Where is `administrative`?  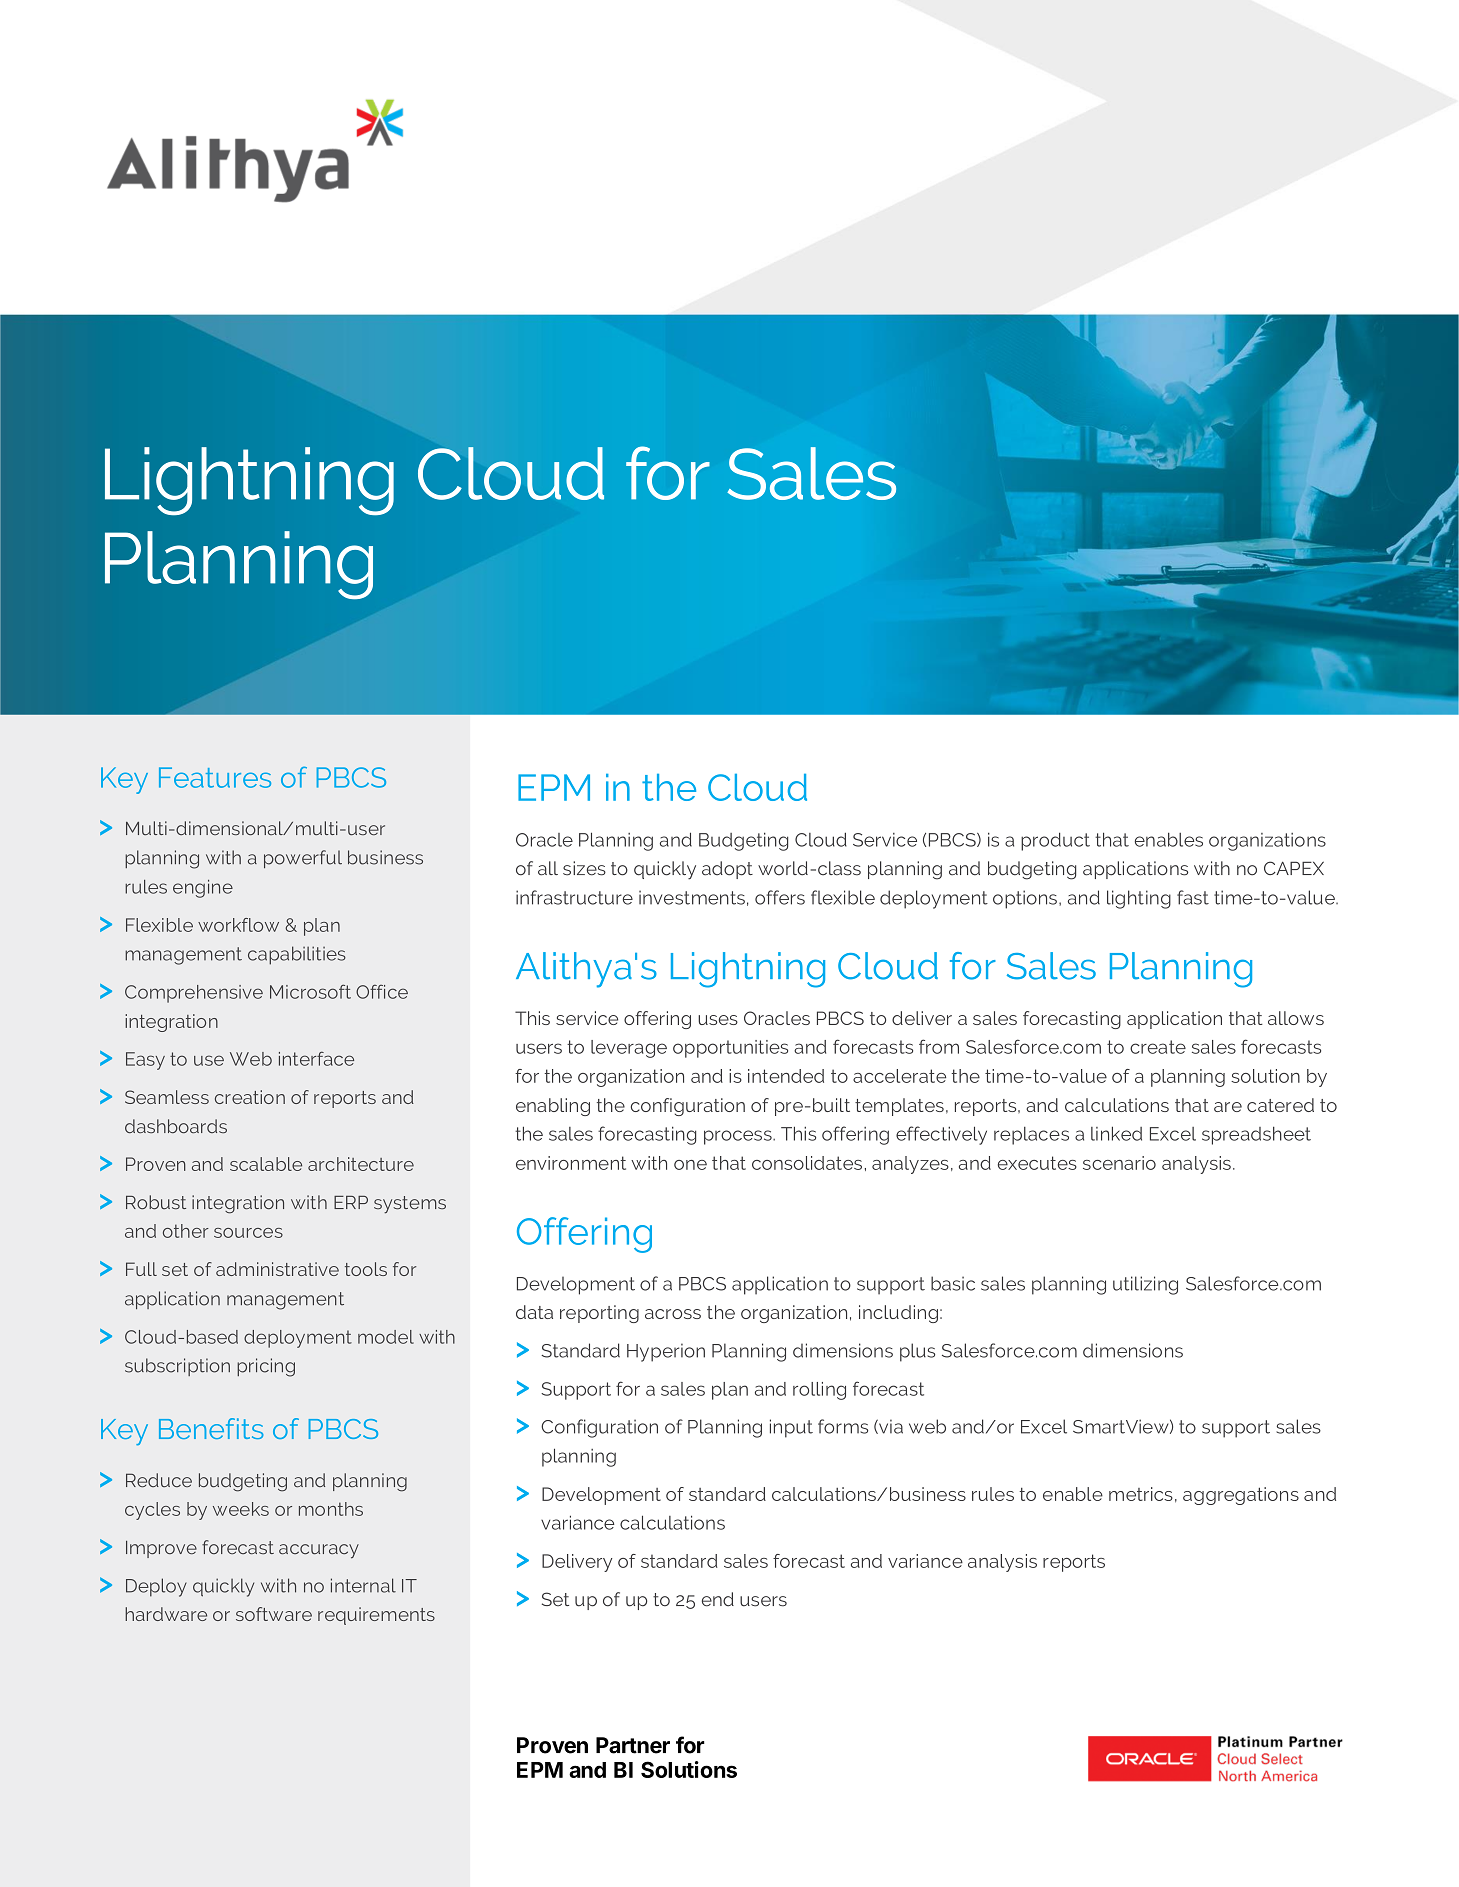 administrative is located at coordinates (277, 1269).
